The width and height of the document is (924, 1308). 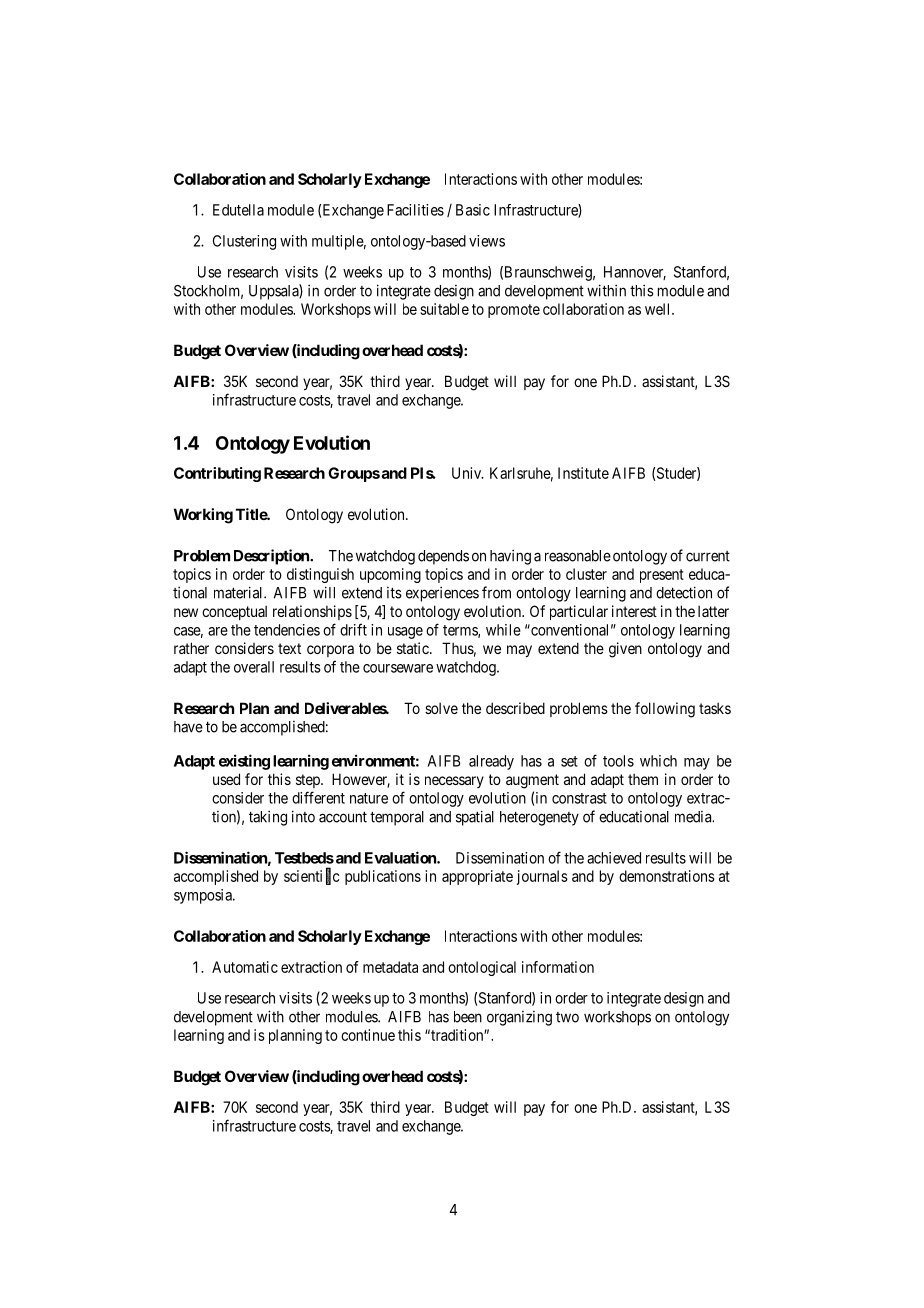 I want to click on conceptual, so click(x=234, y=613).
